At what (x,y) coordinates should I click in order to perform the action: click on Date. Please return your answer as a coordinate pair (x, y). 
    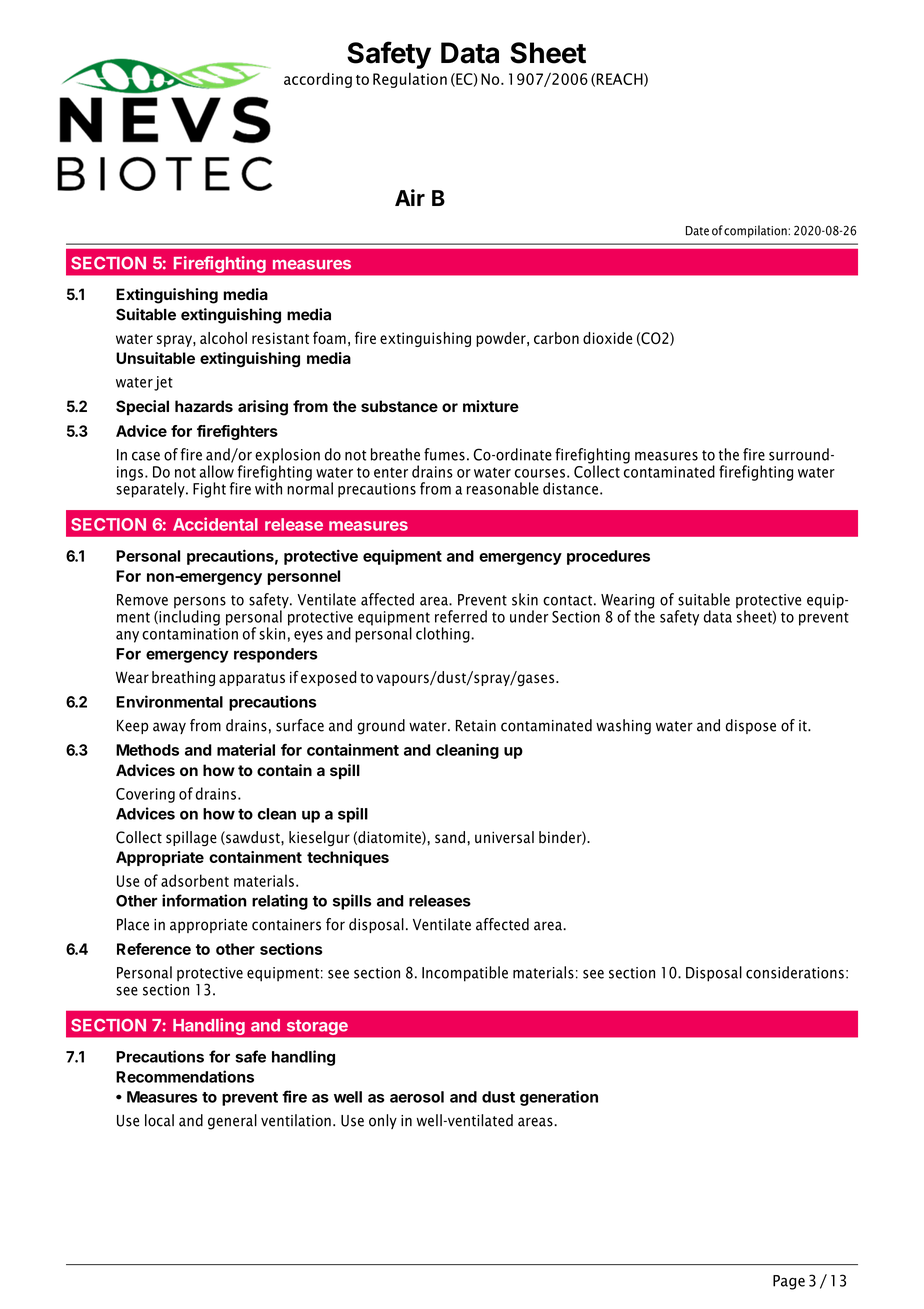
    Looking at the image, I should click on (697, 231).
